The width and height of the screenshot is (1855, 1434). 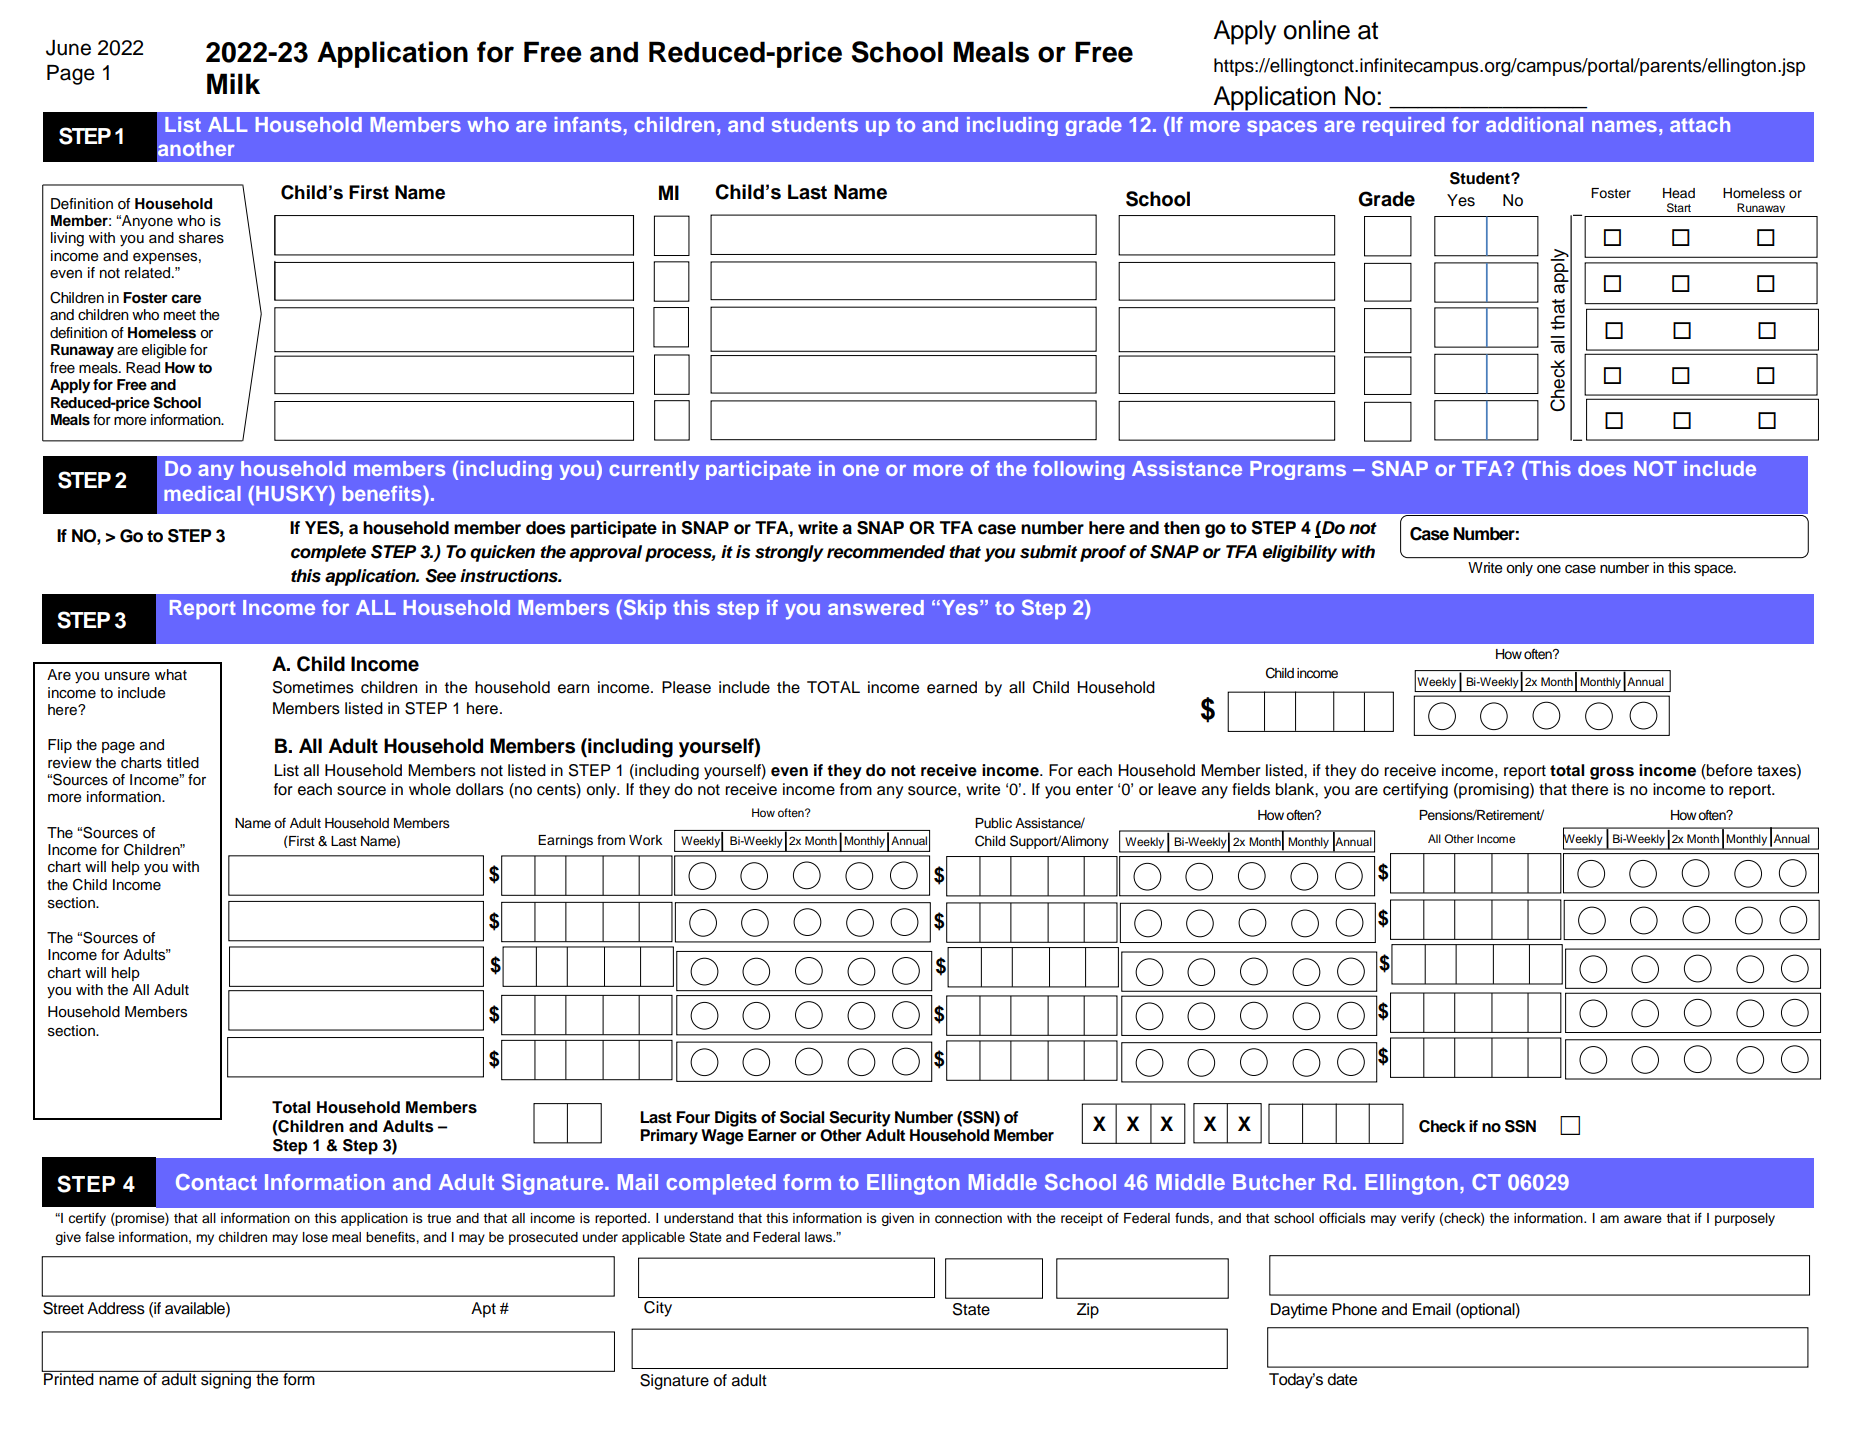 What do you see at coordinates (226, 1380) in the screenshot?
I see `signing` at bounding box center [226, 1380].
